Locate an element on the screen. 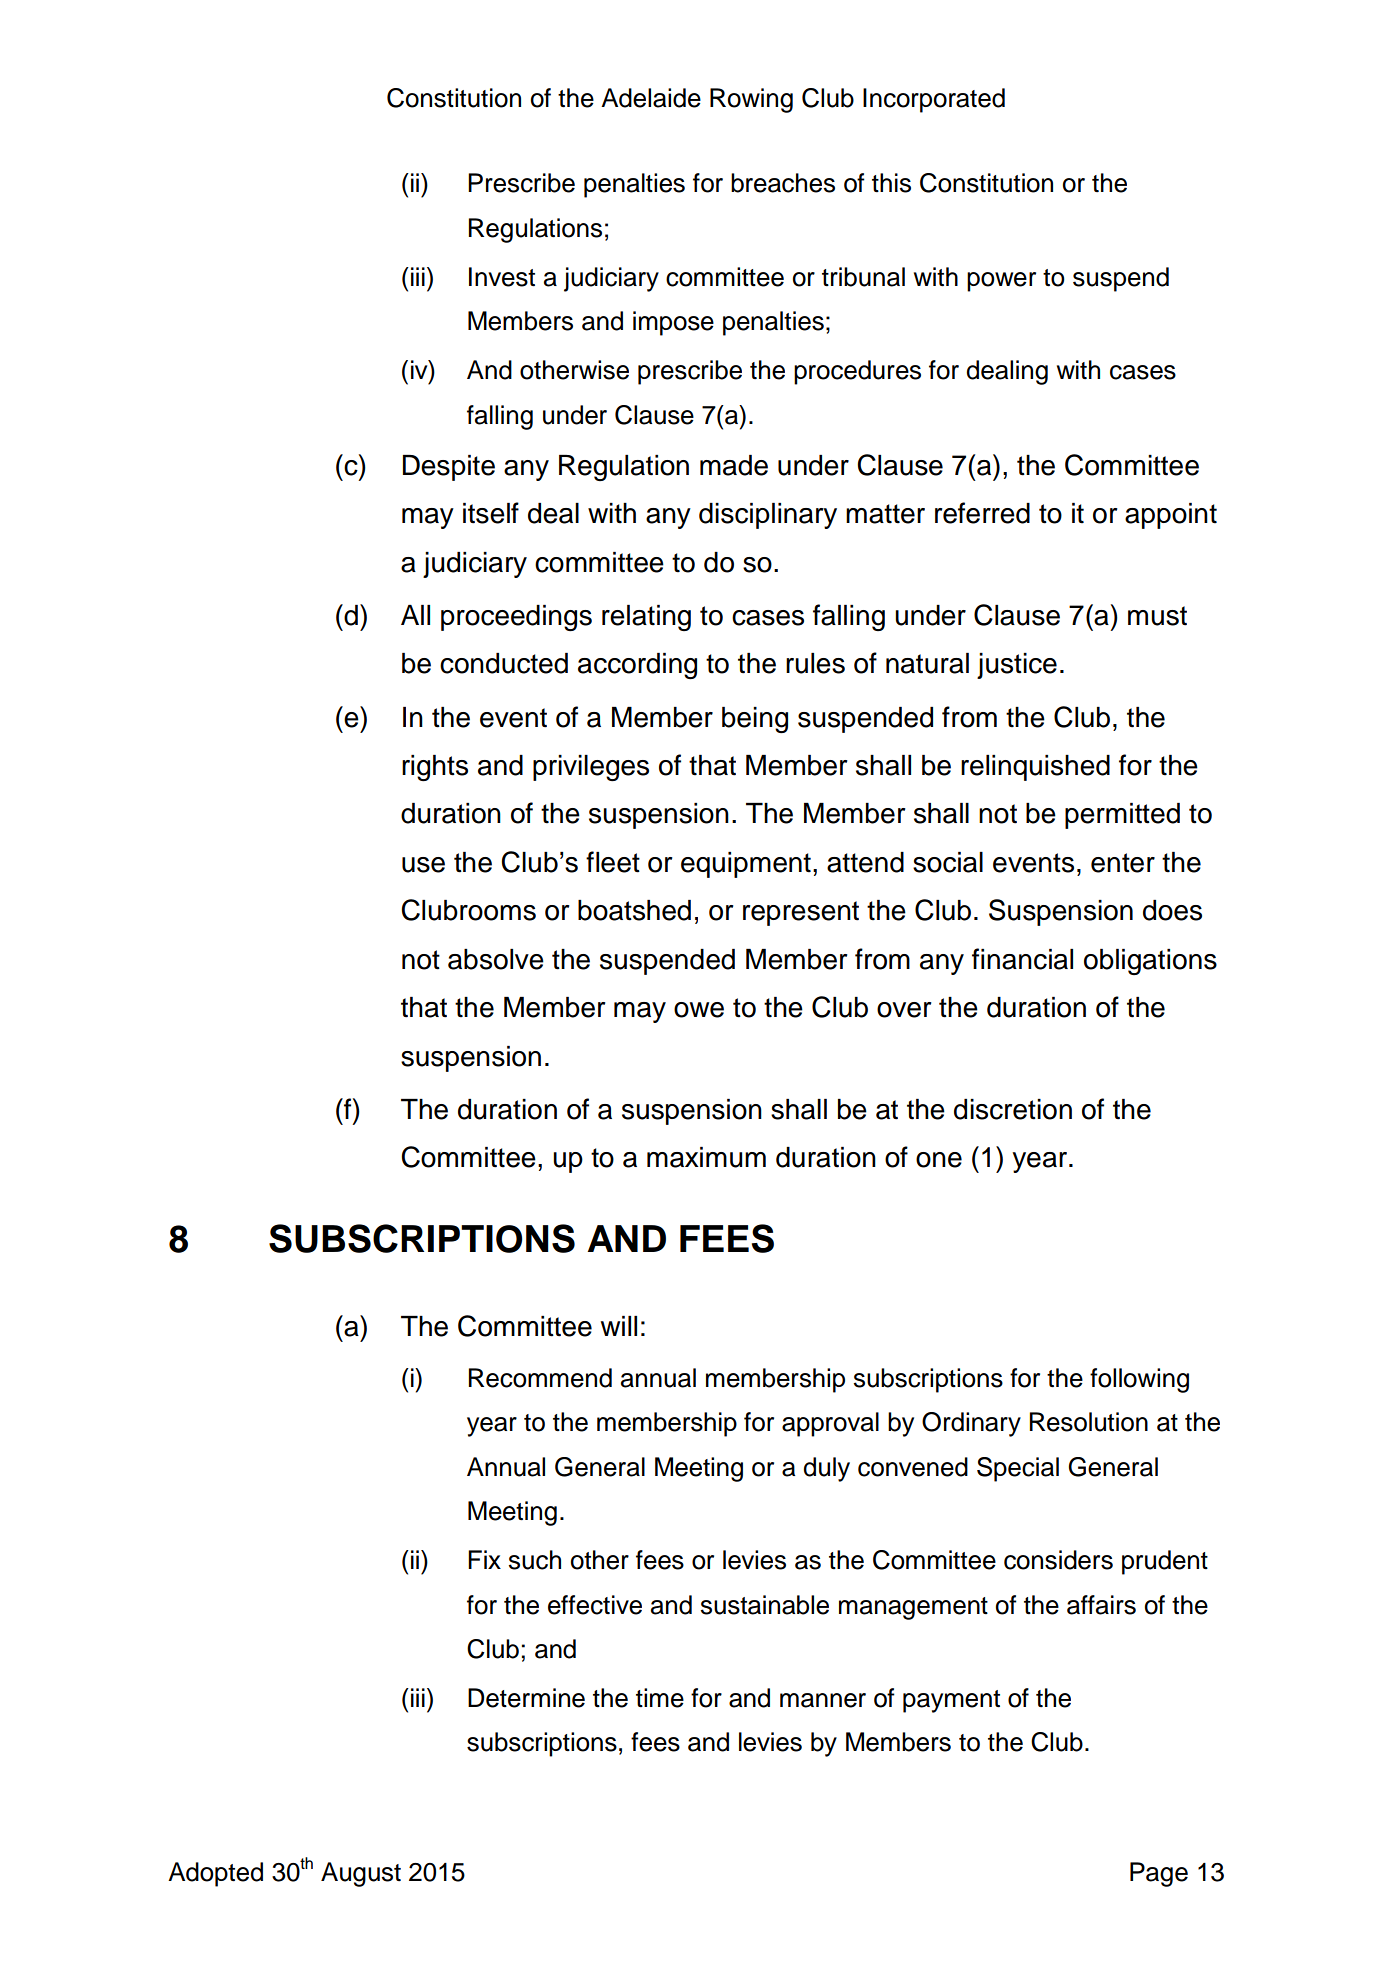 This screenshot has height=1970, width=1393. Adelaide is located at coordinates (651, 98).
